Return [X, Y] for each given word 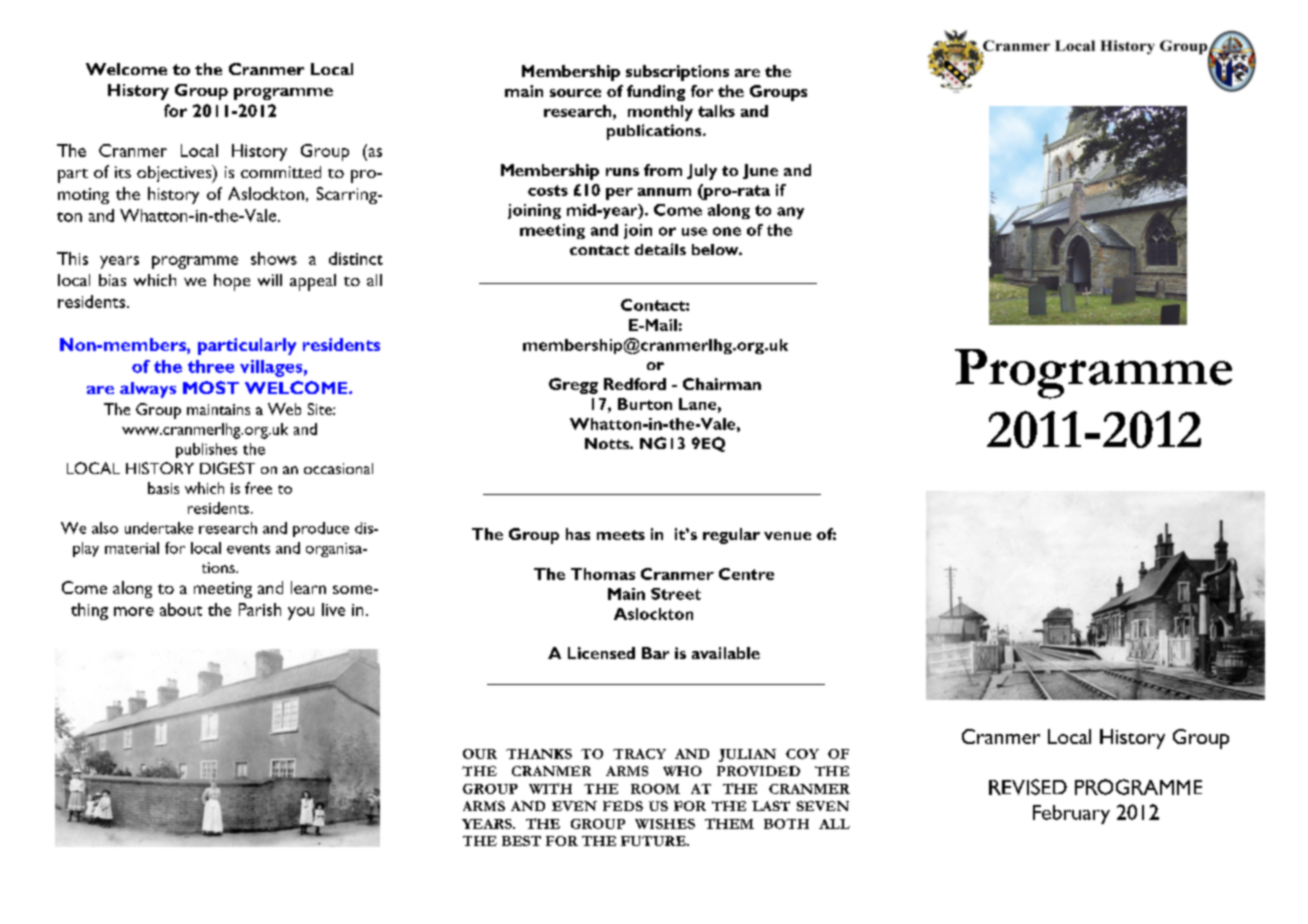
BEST [521, 841]
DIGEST [227, 468]
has [578, 534]
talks [716, 111]
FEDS [623, 806]
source [575, 93]
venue [787, 536]
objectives [175, 174]
